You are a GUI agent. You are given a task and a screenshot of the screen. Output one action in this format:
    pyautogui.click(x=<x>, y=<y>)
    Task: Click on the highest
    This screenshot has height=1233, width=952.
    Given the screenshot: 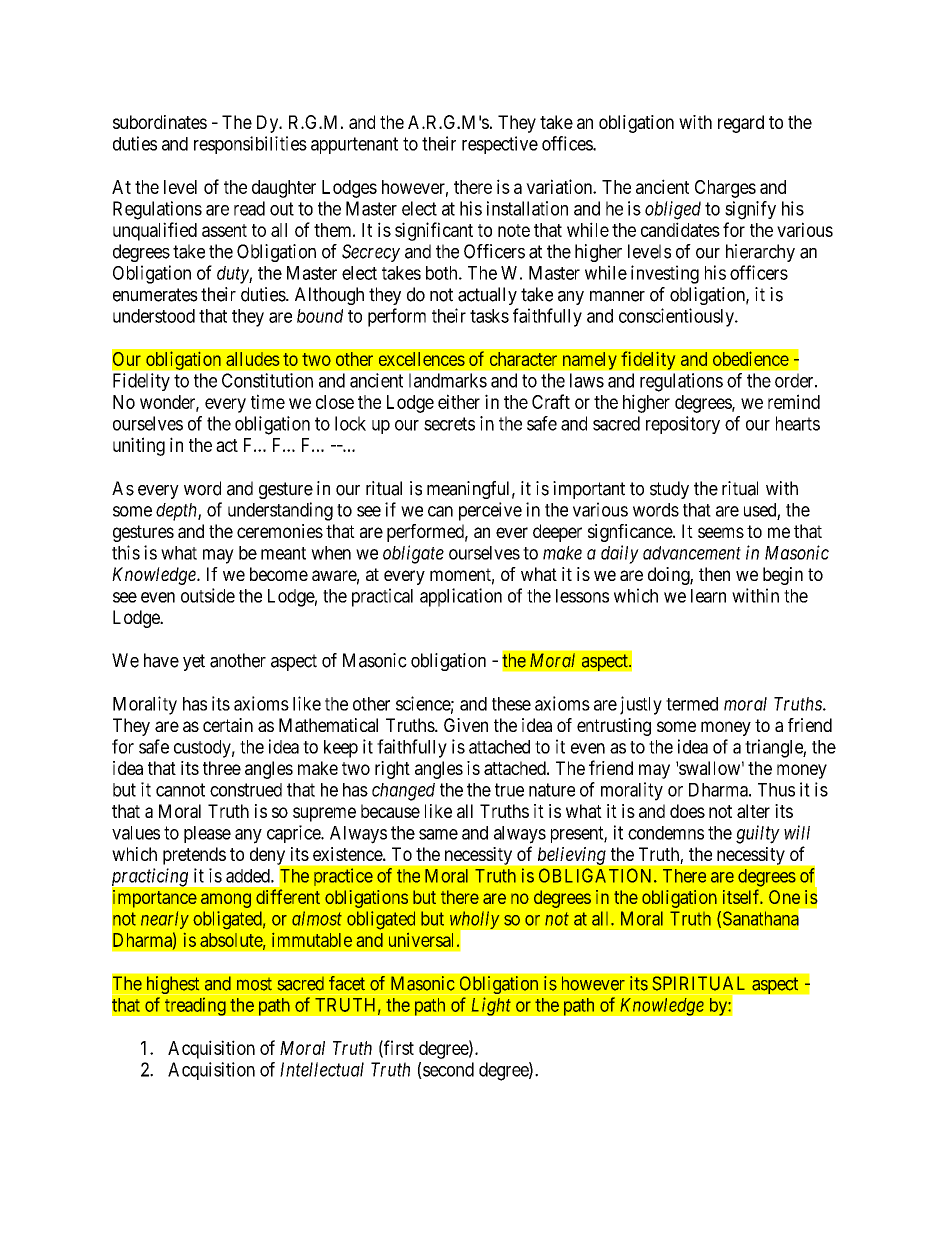 What is the action you would take?
    pyautogui.click(x=173, y=985)
